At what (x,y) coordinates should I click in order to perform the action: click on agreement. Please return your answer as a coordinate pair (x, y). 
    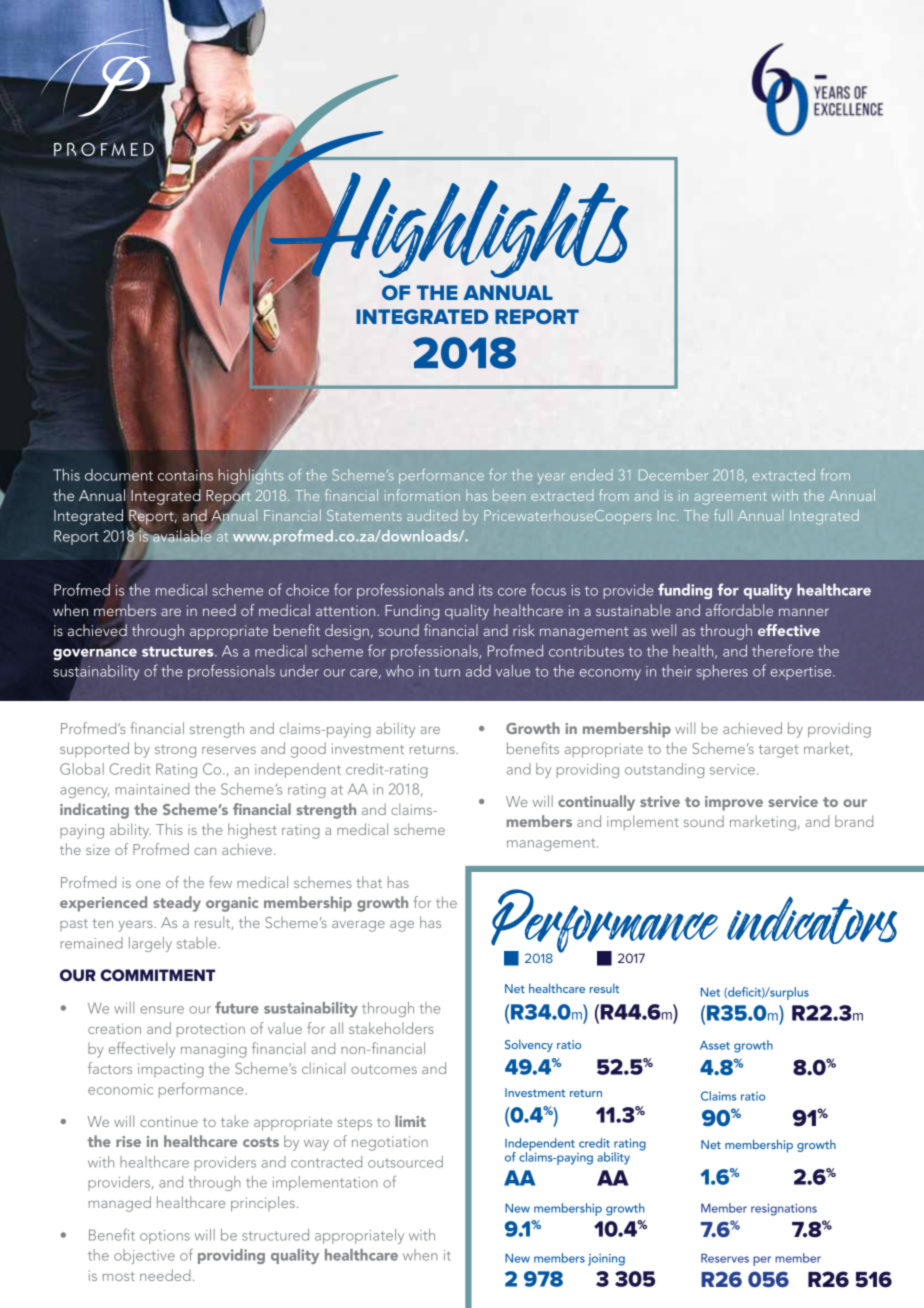
    Looking at the image, I should click on (730, 498).
